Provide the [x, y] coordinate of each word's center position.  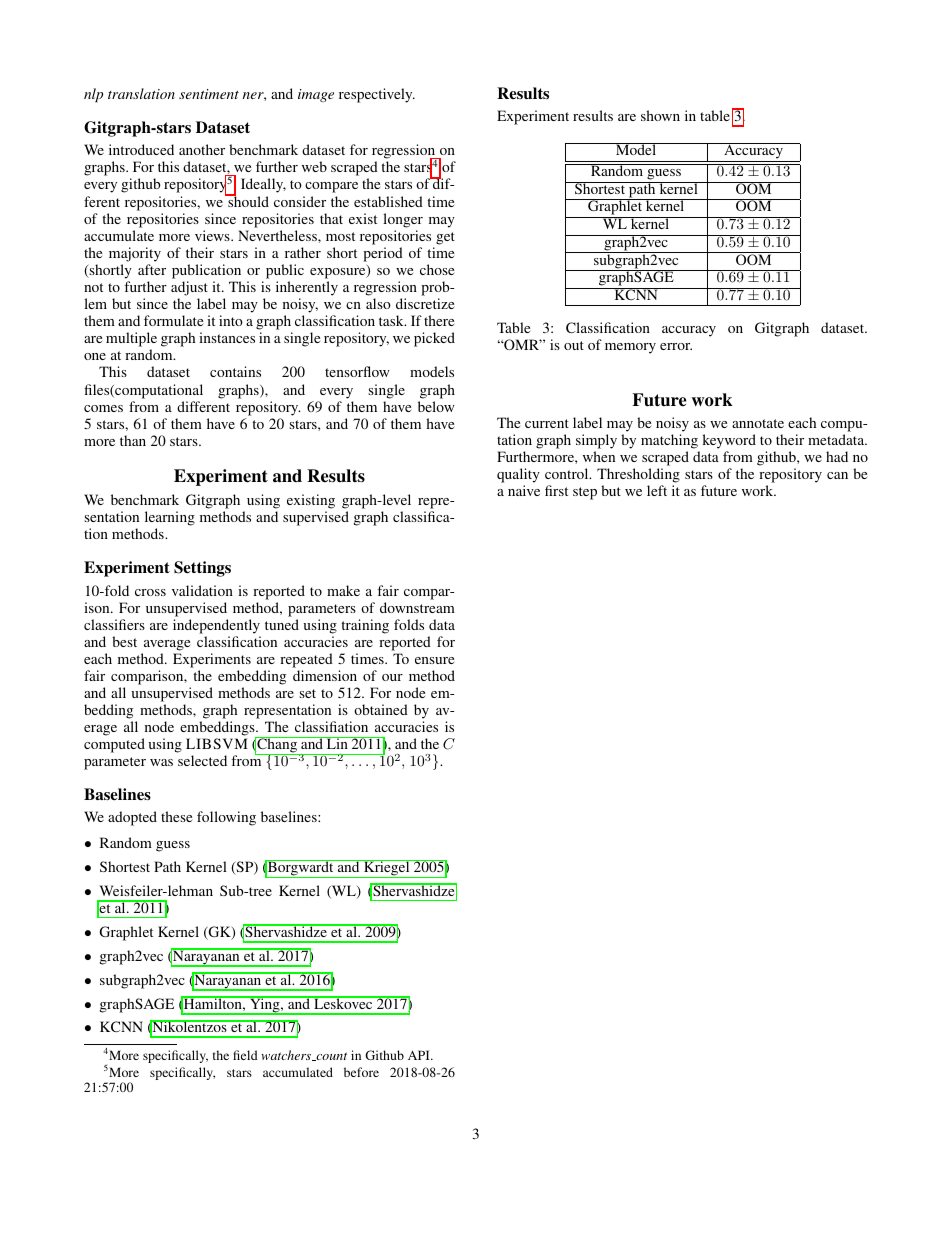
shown [660, 115]
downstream [417, 607]
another [202, 149]
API [420, 1055]
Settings [202, 569]
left [657, 490]
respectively [377, 95]
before [361, 1072]
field [245, 1055]
